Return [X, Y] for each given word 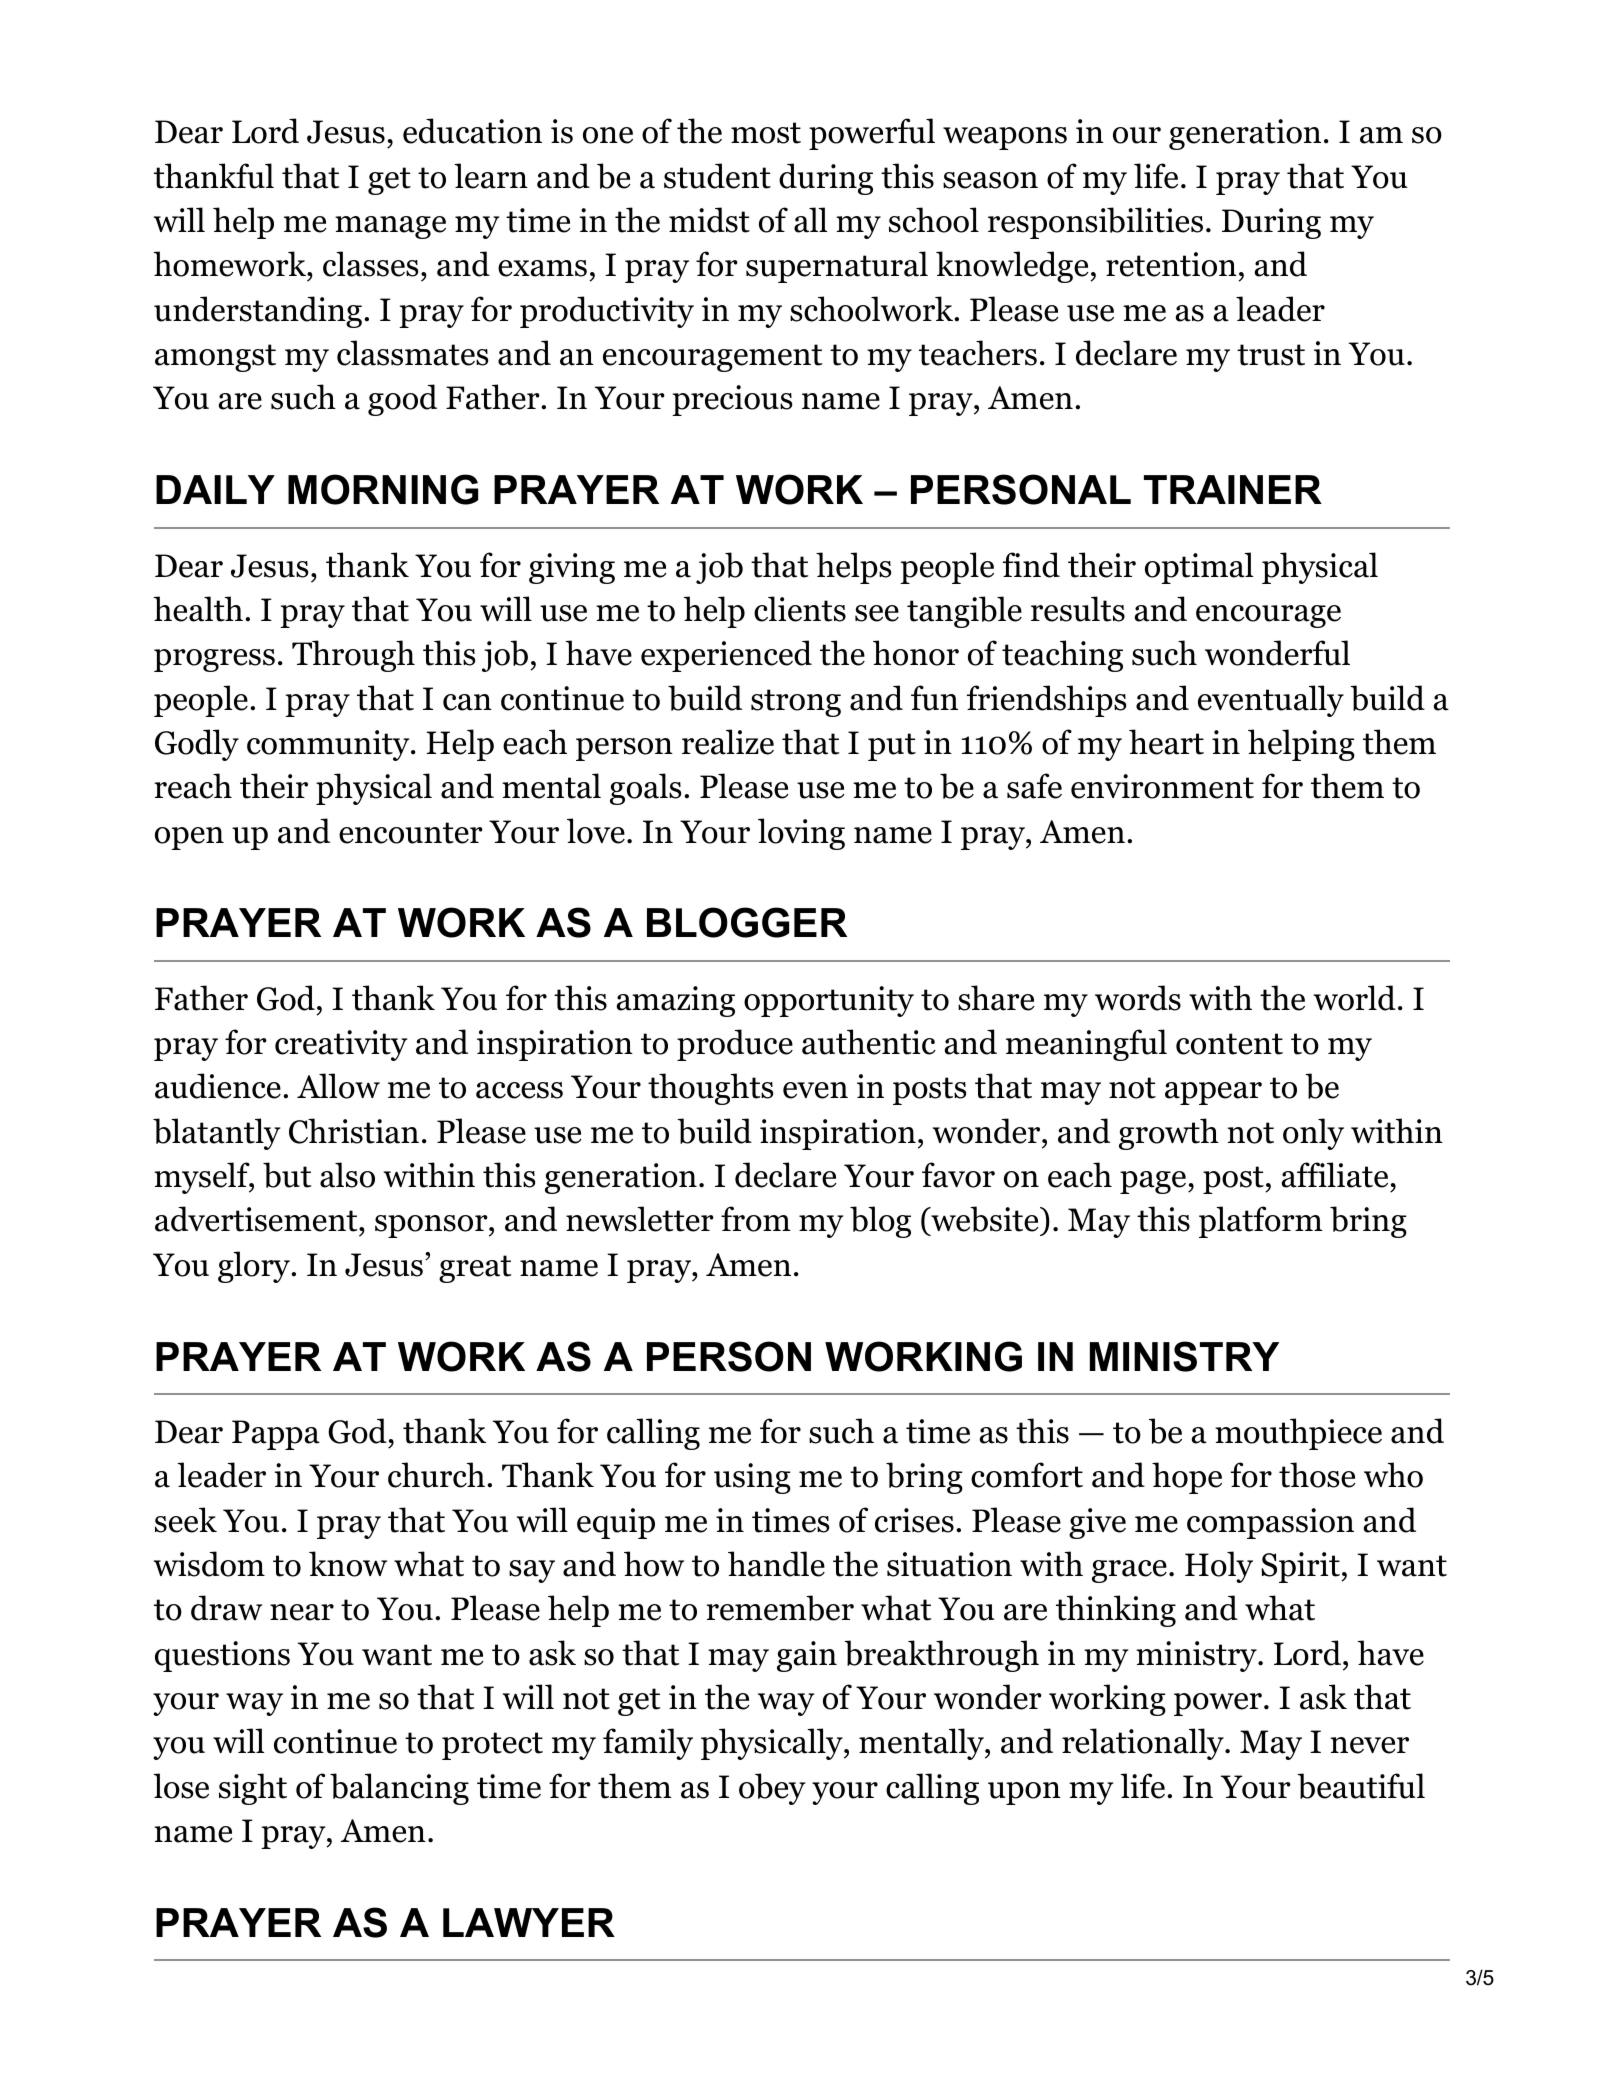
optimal [1199, 568]
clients [800, 609]
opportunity [829, 1001]
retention [1171, 264]
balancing [399, 1789]
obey [772, 1789]
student [717, 176]
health [198, 609]
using [752, 1478]
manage [390, 227]
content [1229, 1044]
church [436, 1475]
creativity [341, 1045]
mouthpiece [1298, 1434]
